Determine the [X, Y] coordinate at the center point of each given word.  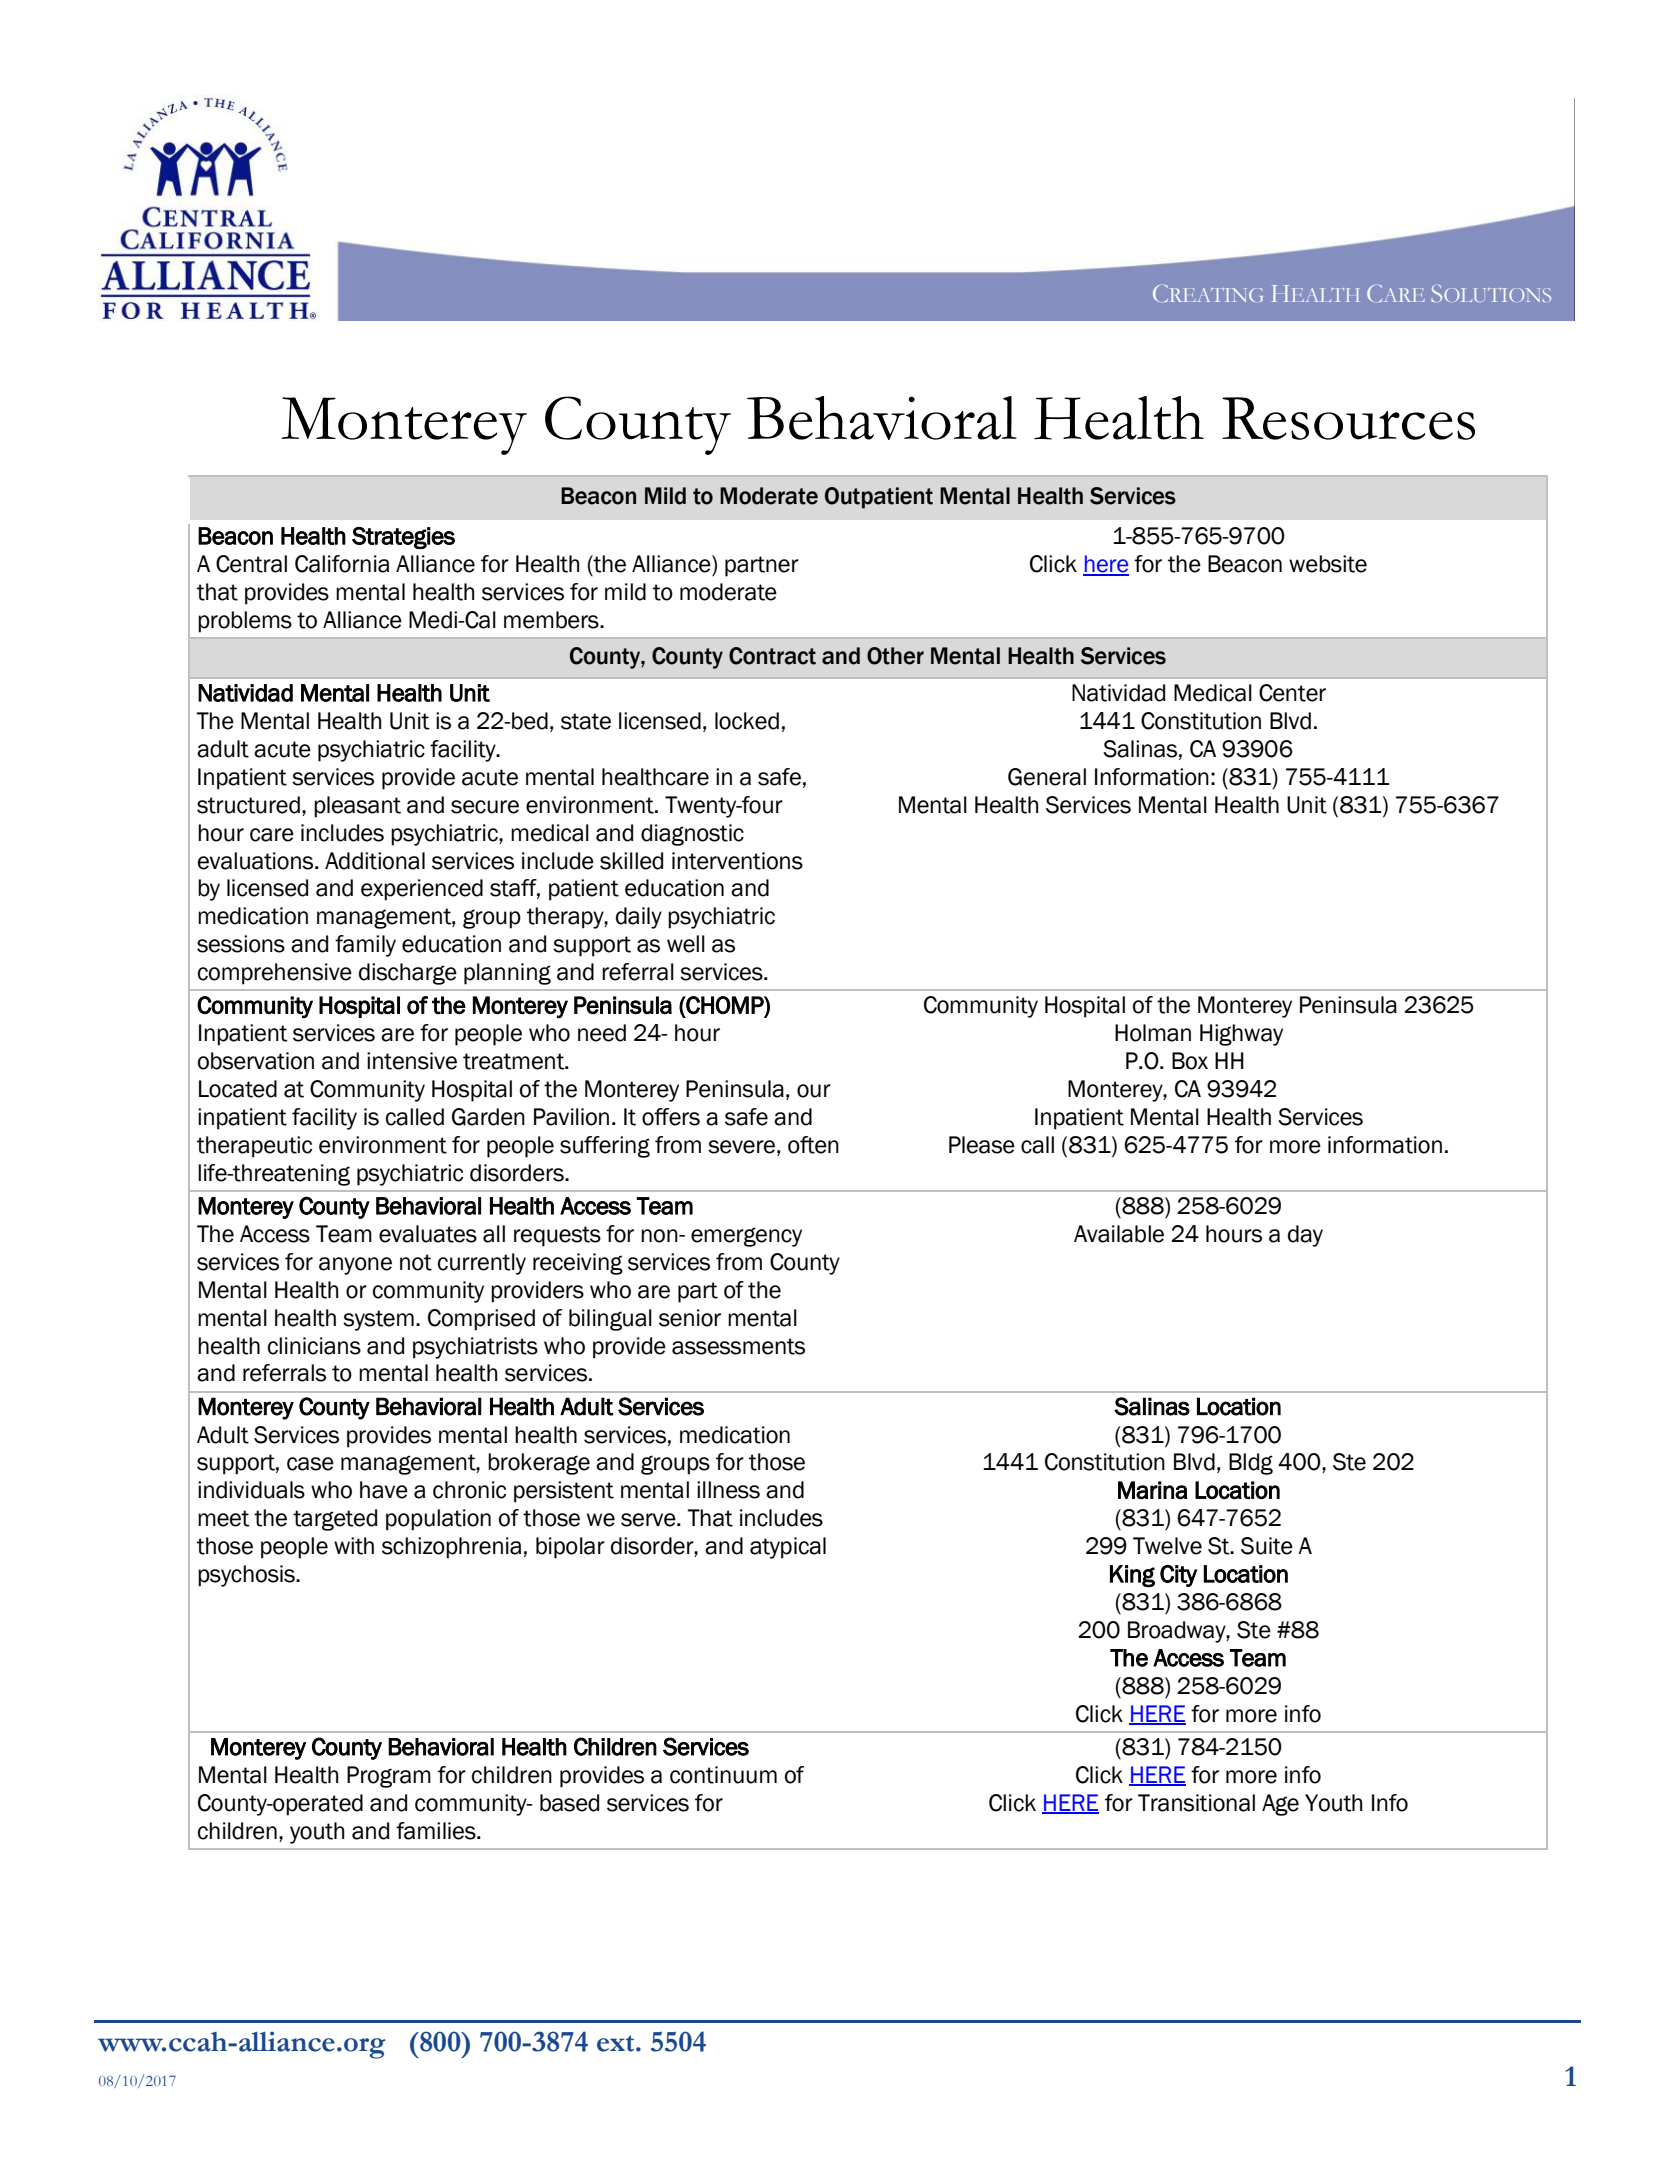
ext [617, 2043]
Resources [1348, 418]
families [437, 1831]
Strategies [403, 538]
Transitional [1196, 1803]
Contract [772, 656]
